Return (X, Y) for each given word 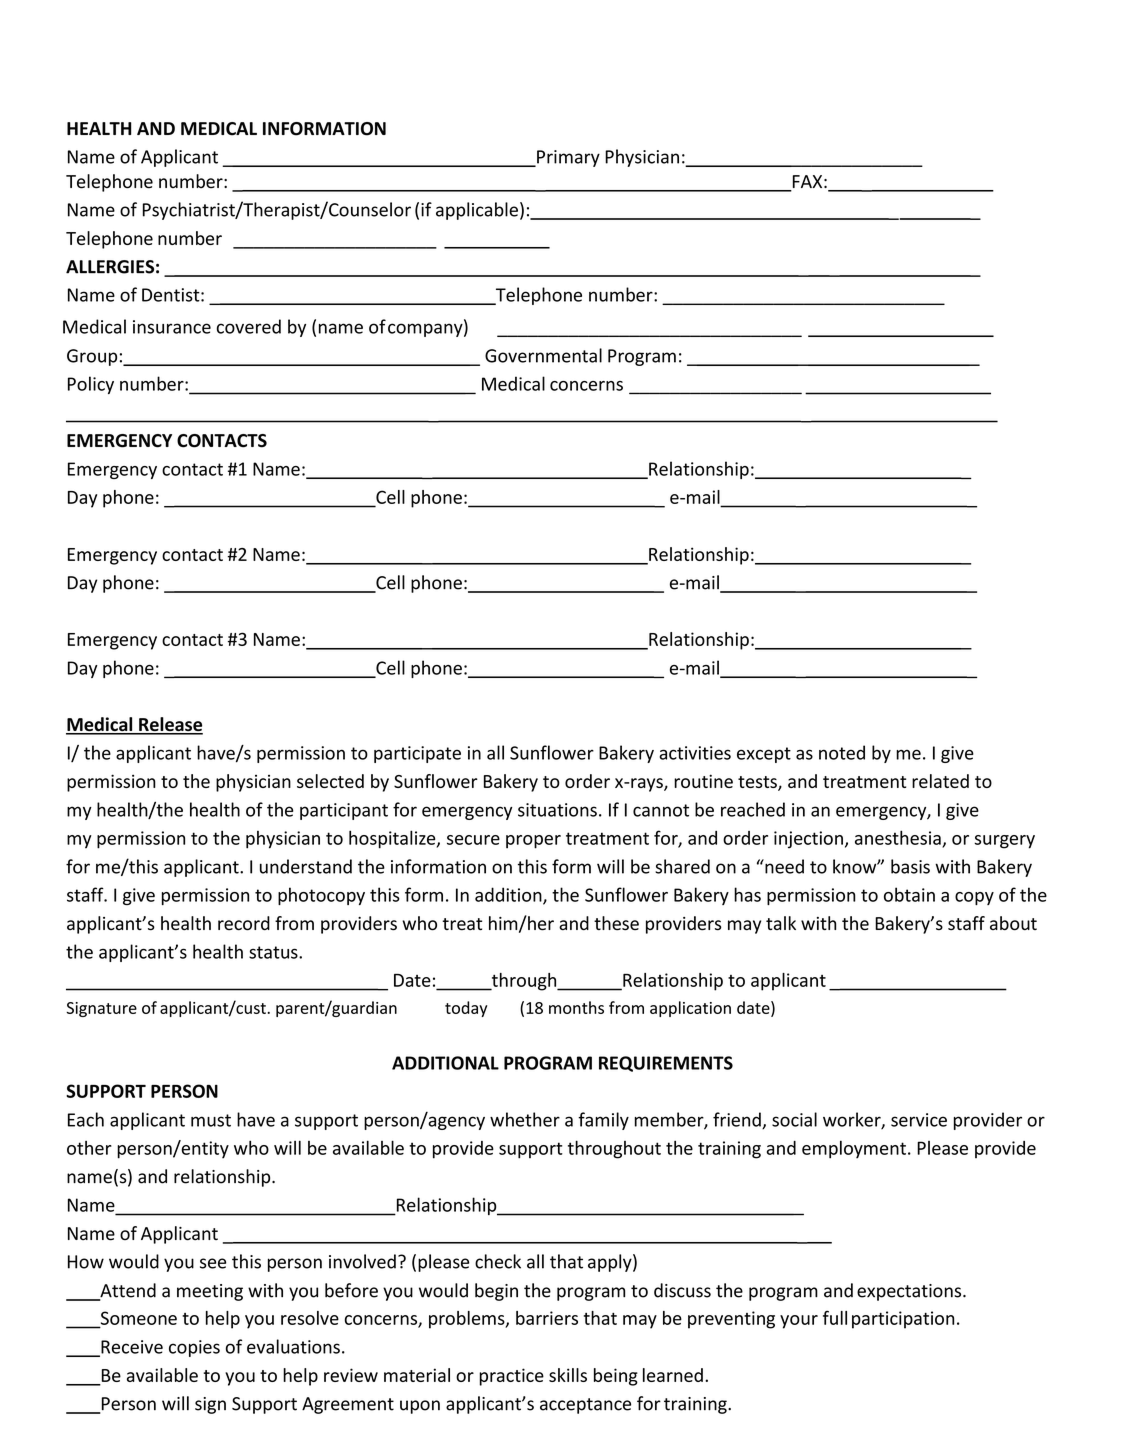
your (799, 1322)
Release (170, 725)
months (576, 1007)
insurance (172, 327)
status (274, 952)
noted (842, 752)
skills (568, 1375)
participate (417, 754)
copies (194, 1348)
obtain (909, 894)
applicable (477, 211)
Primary (567, 158)
